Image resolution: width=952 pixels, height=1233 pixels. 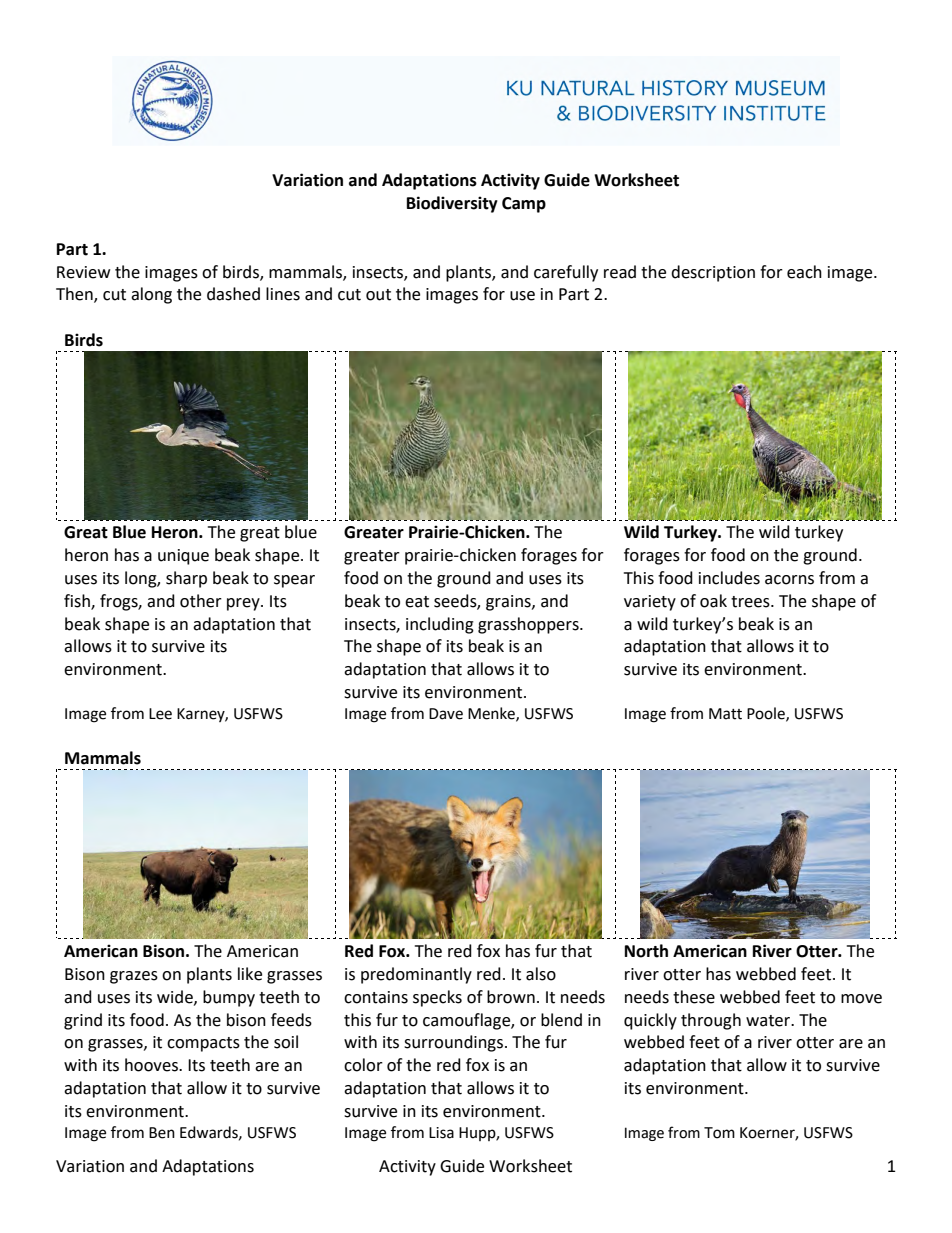 I want to click on Ben, so click(x=162, y=1133).
